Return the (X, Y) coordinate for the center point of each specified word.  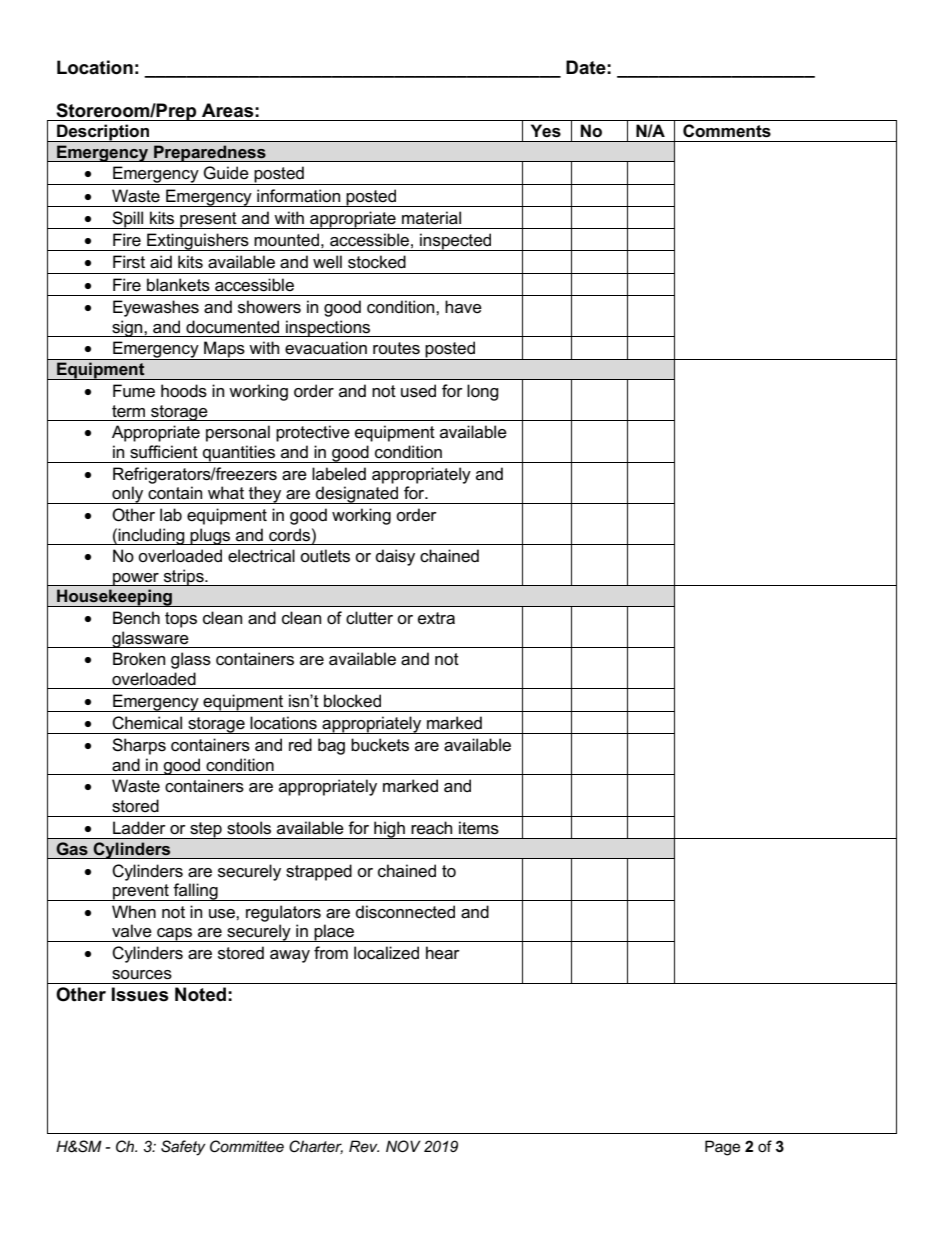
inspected (456, 242)
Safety (183, 1148)
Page (722, 1148)
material (431, 218)
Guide (226, 173)
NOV (403, 1146)
